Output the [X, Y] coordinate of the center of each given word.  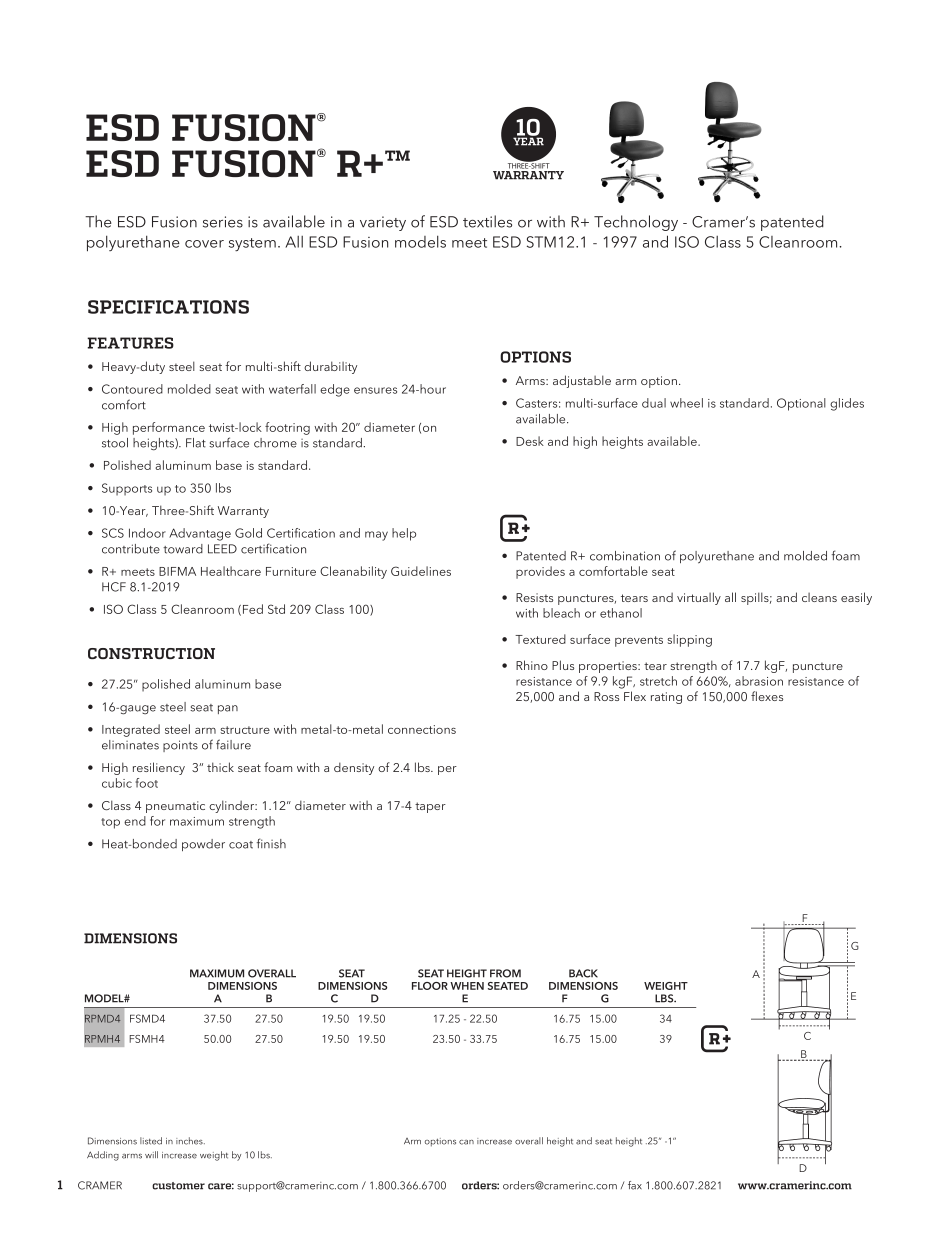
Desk [530, 441]
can [466, 1142]
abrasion [759, 681]
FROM [505, 973]
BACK [583, 973]
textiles [487, 221]
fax [635, 1185]
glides [847, 404]
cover [204, 244]
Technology [636, 223]
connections [422, 729]
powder [203, 845]
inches [190, 1141]
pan [228, 709]
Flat [196, 443]
